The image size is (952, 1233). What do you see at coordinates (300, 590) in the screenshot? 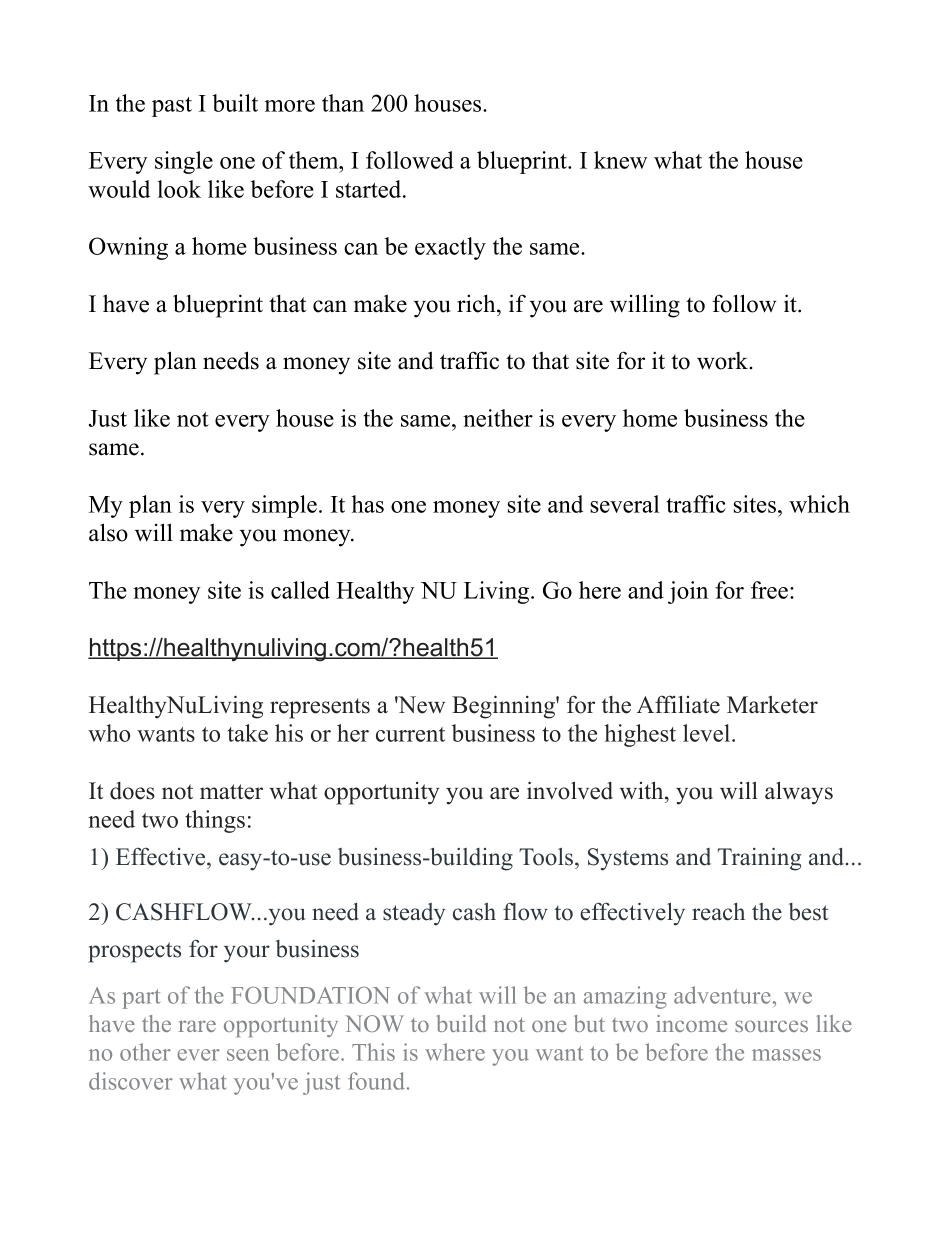
I see `called` at bounding box center [300, 590].
